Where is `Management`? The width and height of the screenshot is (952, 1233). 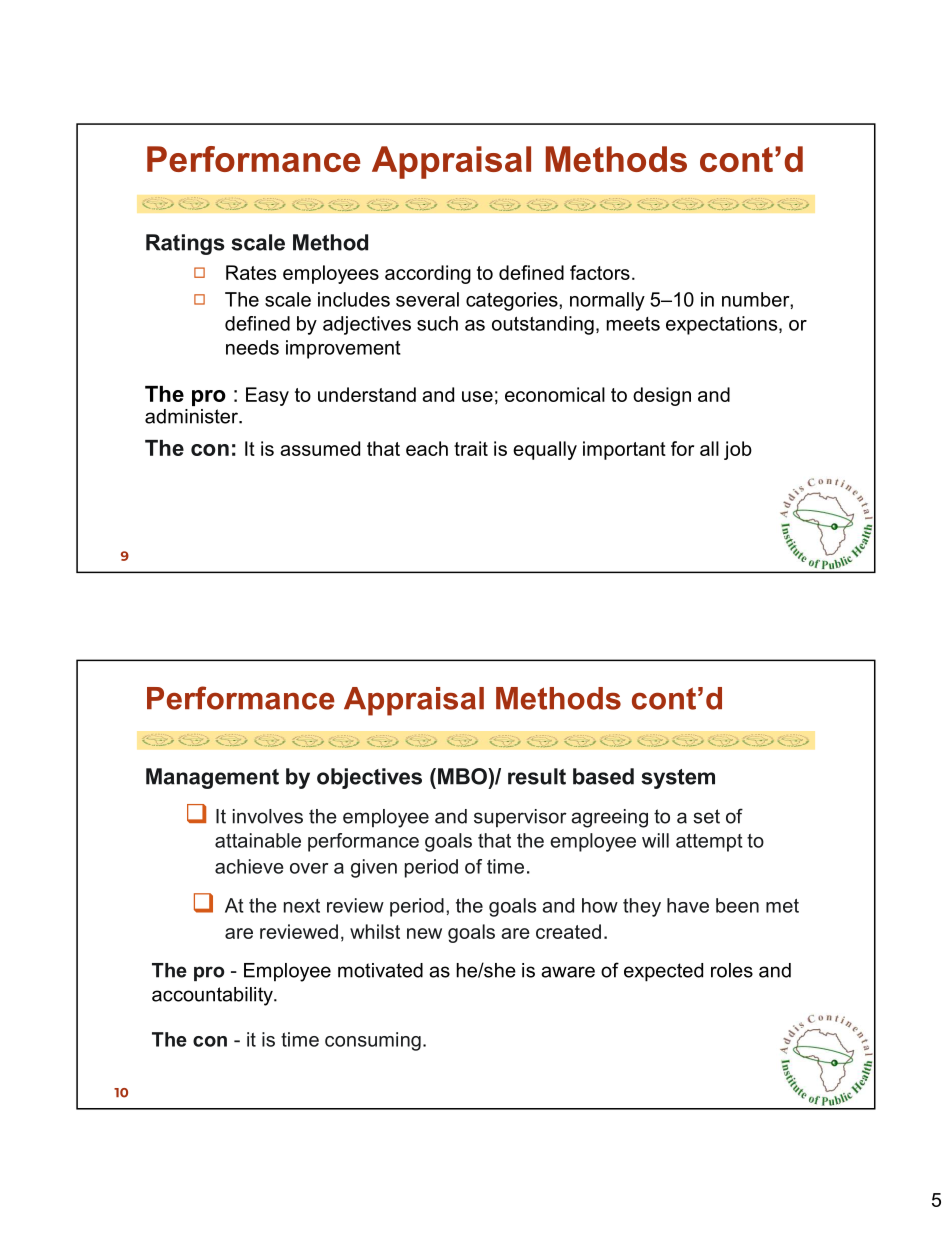
Management is located at coordinates (212, 778).
